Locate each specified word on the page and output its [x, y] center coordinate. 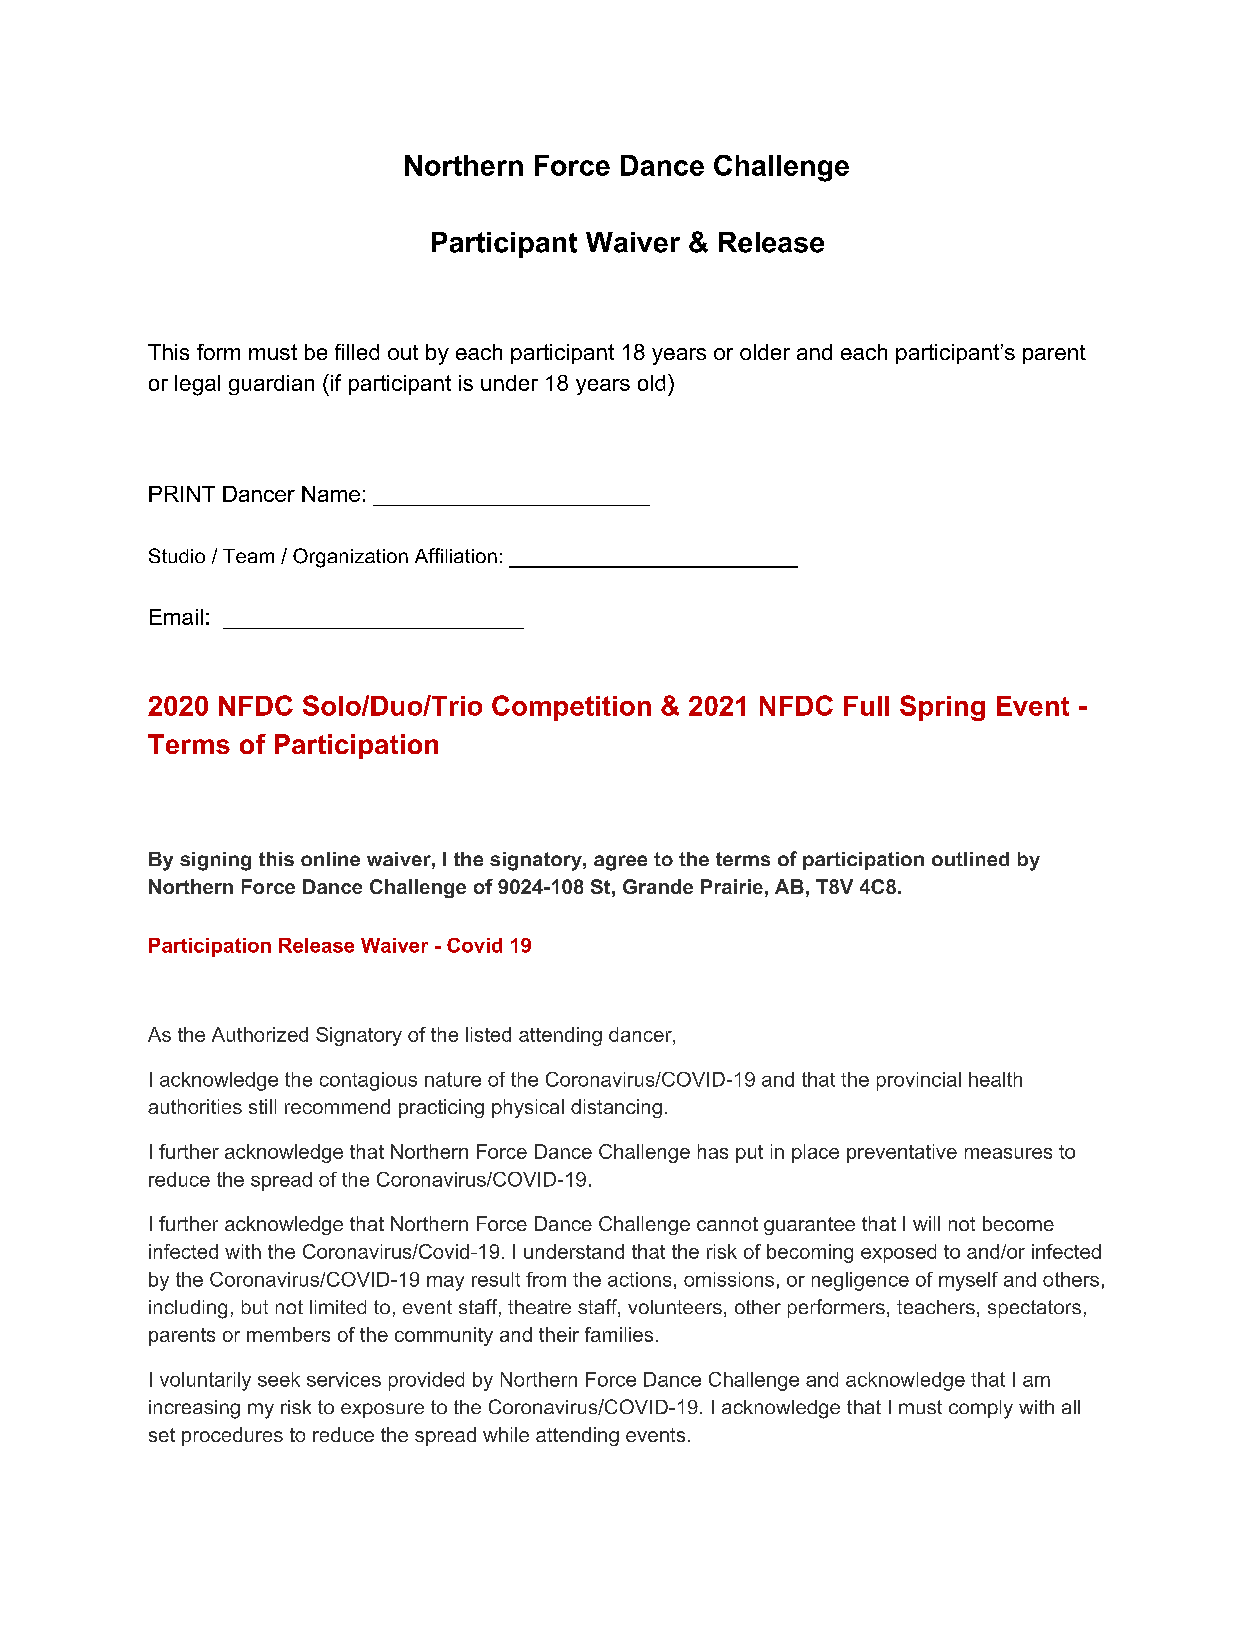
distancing [616, 1108]
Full [866, 706]
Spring [942, 708]
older [765, 352]
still [262, 1106]
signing [215, 861]
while [506, 1434]
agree [620, 863]
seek [279, 1379]
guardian [271, 385]
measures [1008, 1153]
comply [981, 1409]
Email [176, 617]
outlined [970, 859]
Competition [571, 708]
